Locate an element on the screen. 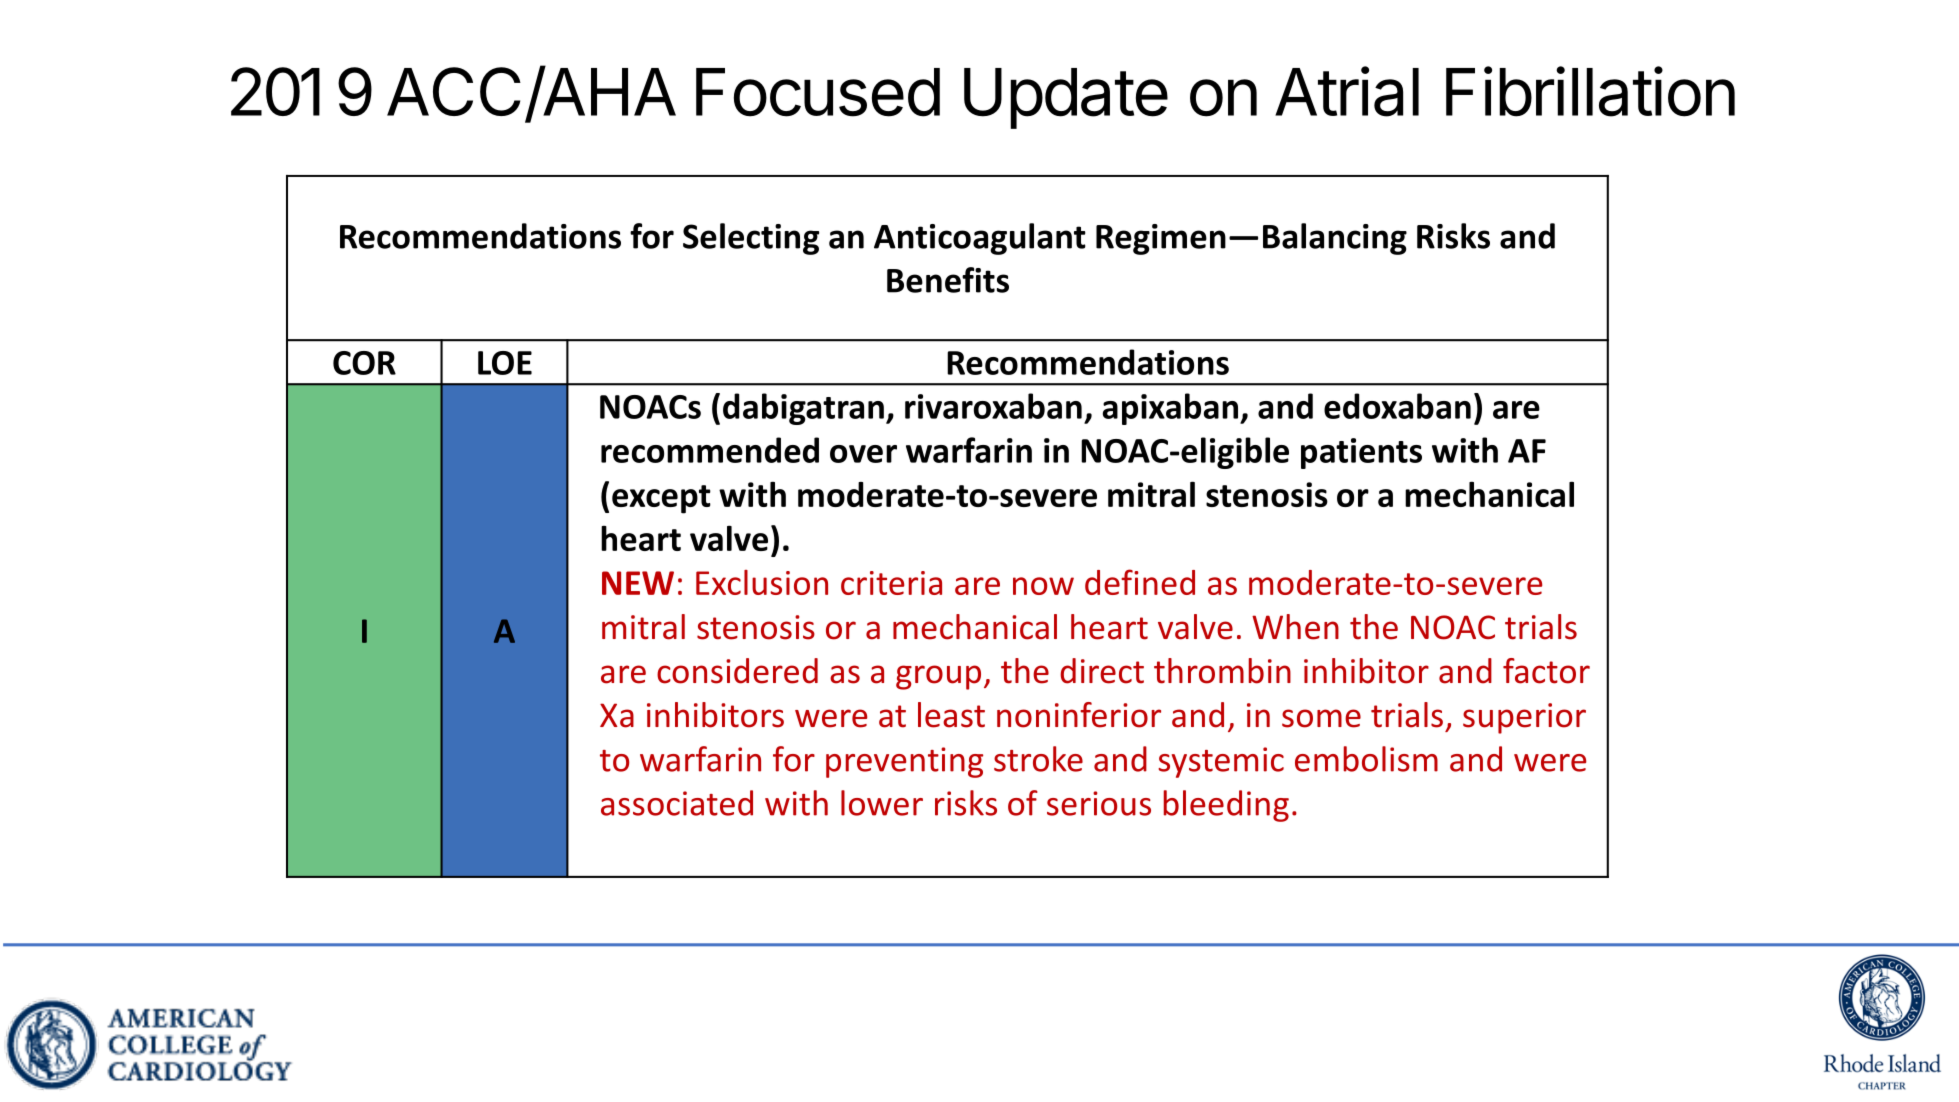 This screenshot has height=1102, width=1959. recommended is located at coordinates (710, 450).
